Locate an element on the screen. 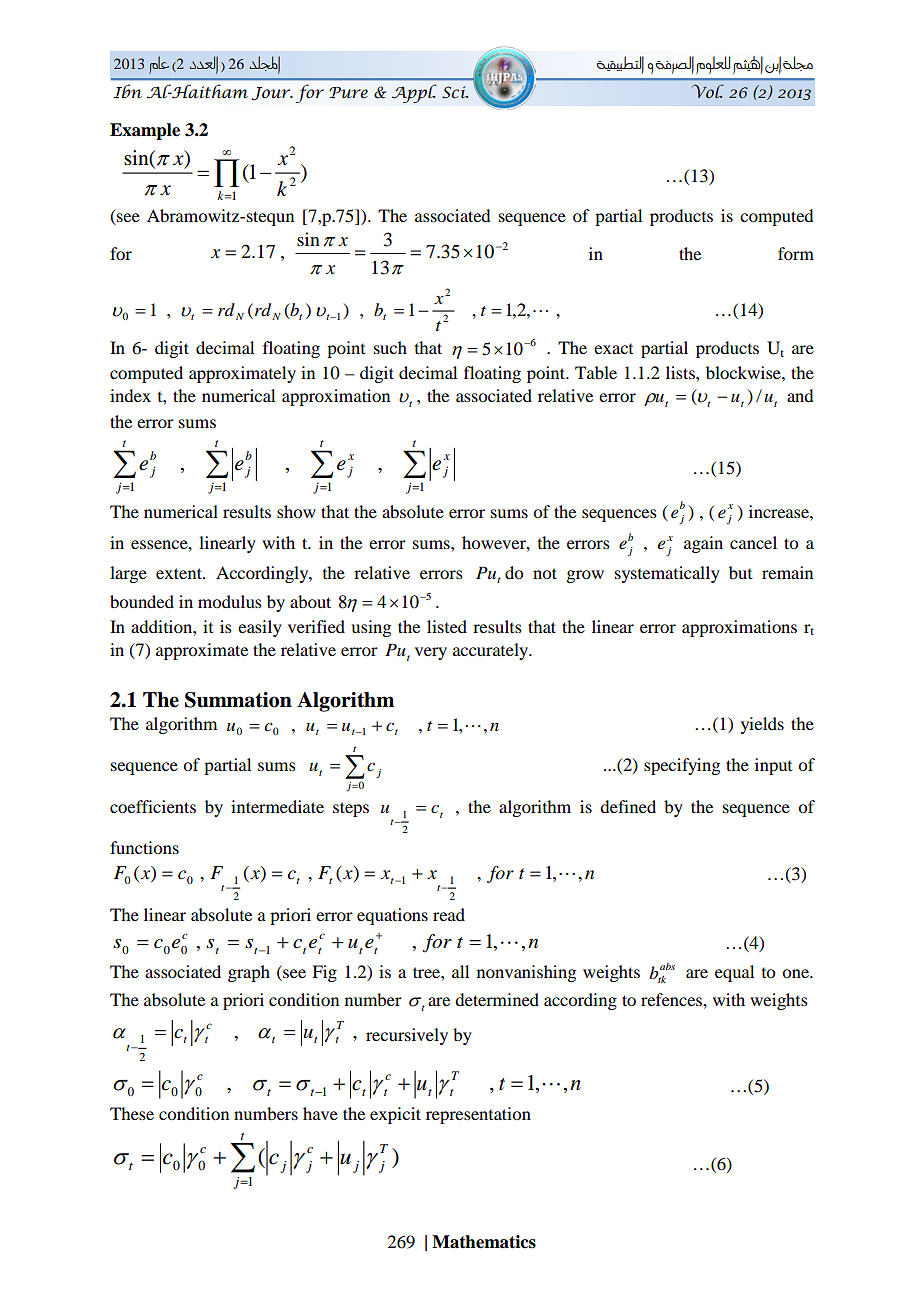 The height and width of the screenshot is (1308, 924). functions is located at coordinates (144, 847).
